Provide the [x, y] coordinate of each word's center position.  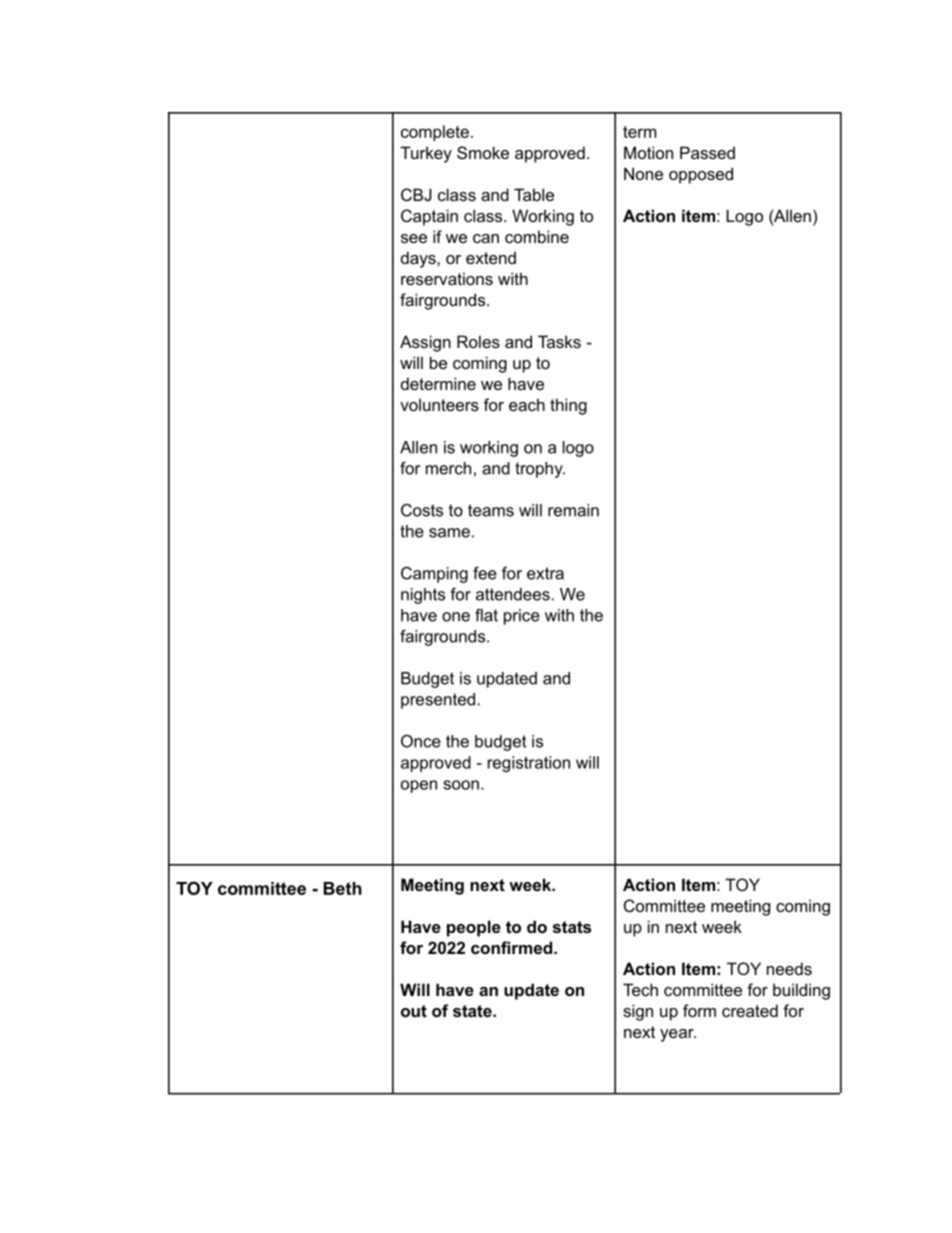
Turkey [426, 154]
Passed [707, 152]
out [414, 1011]
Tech [640, 989]
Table [534, 194]
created [750, 1010]
